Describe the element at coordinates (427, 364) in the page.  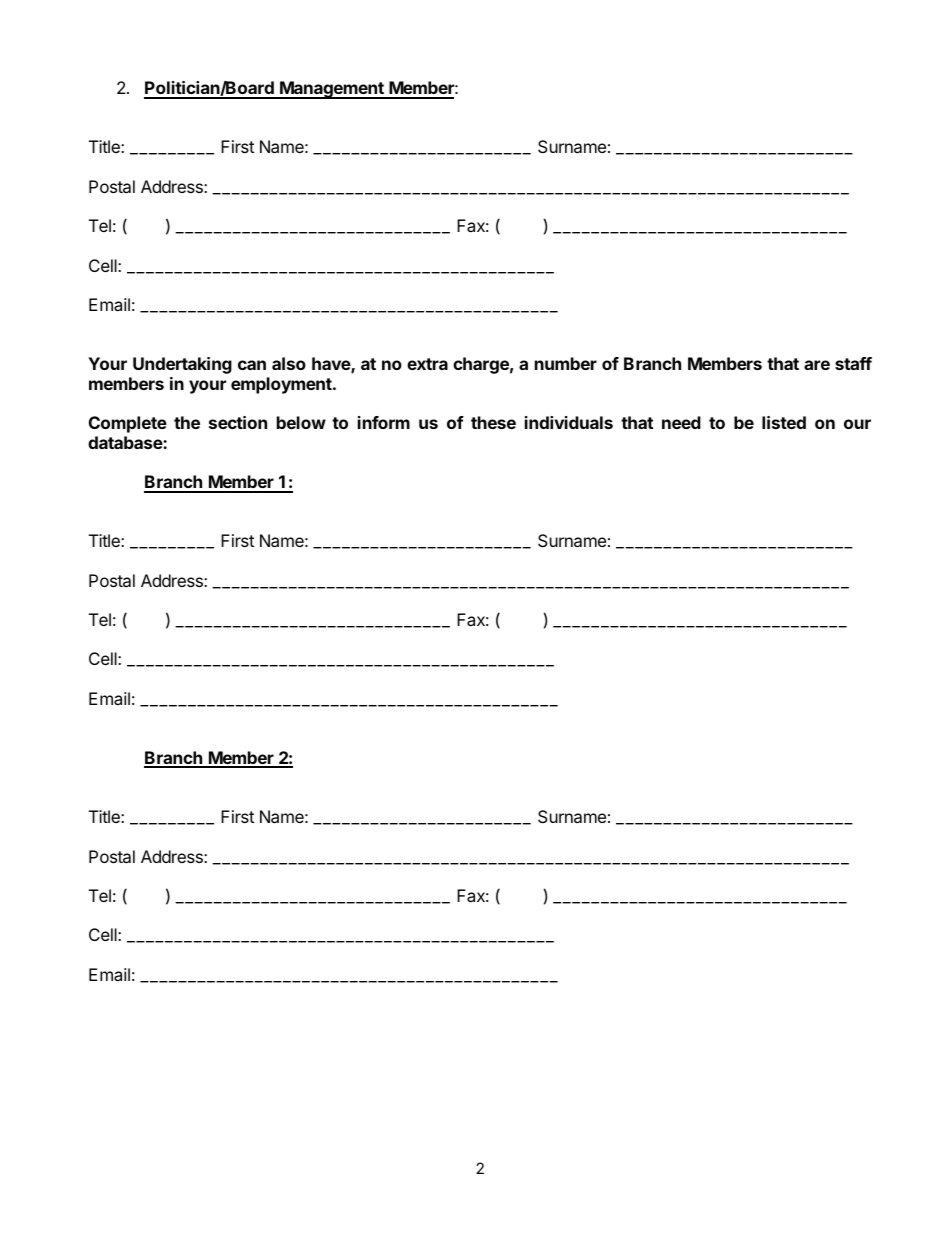
I see `extra` at that location.
